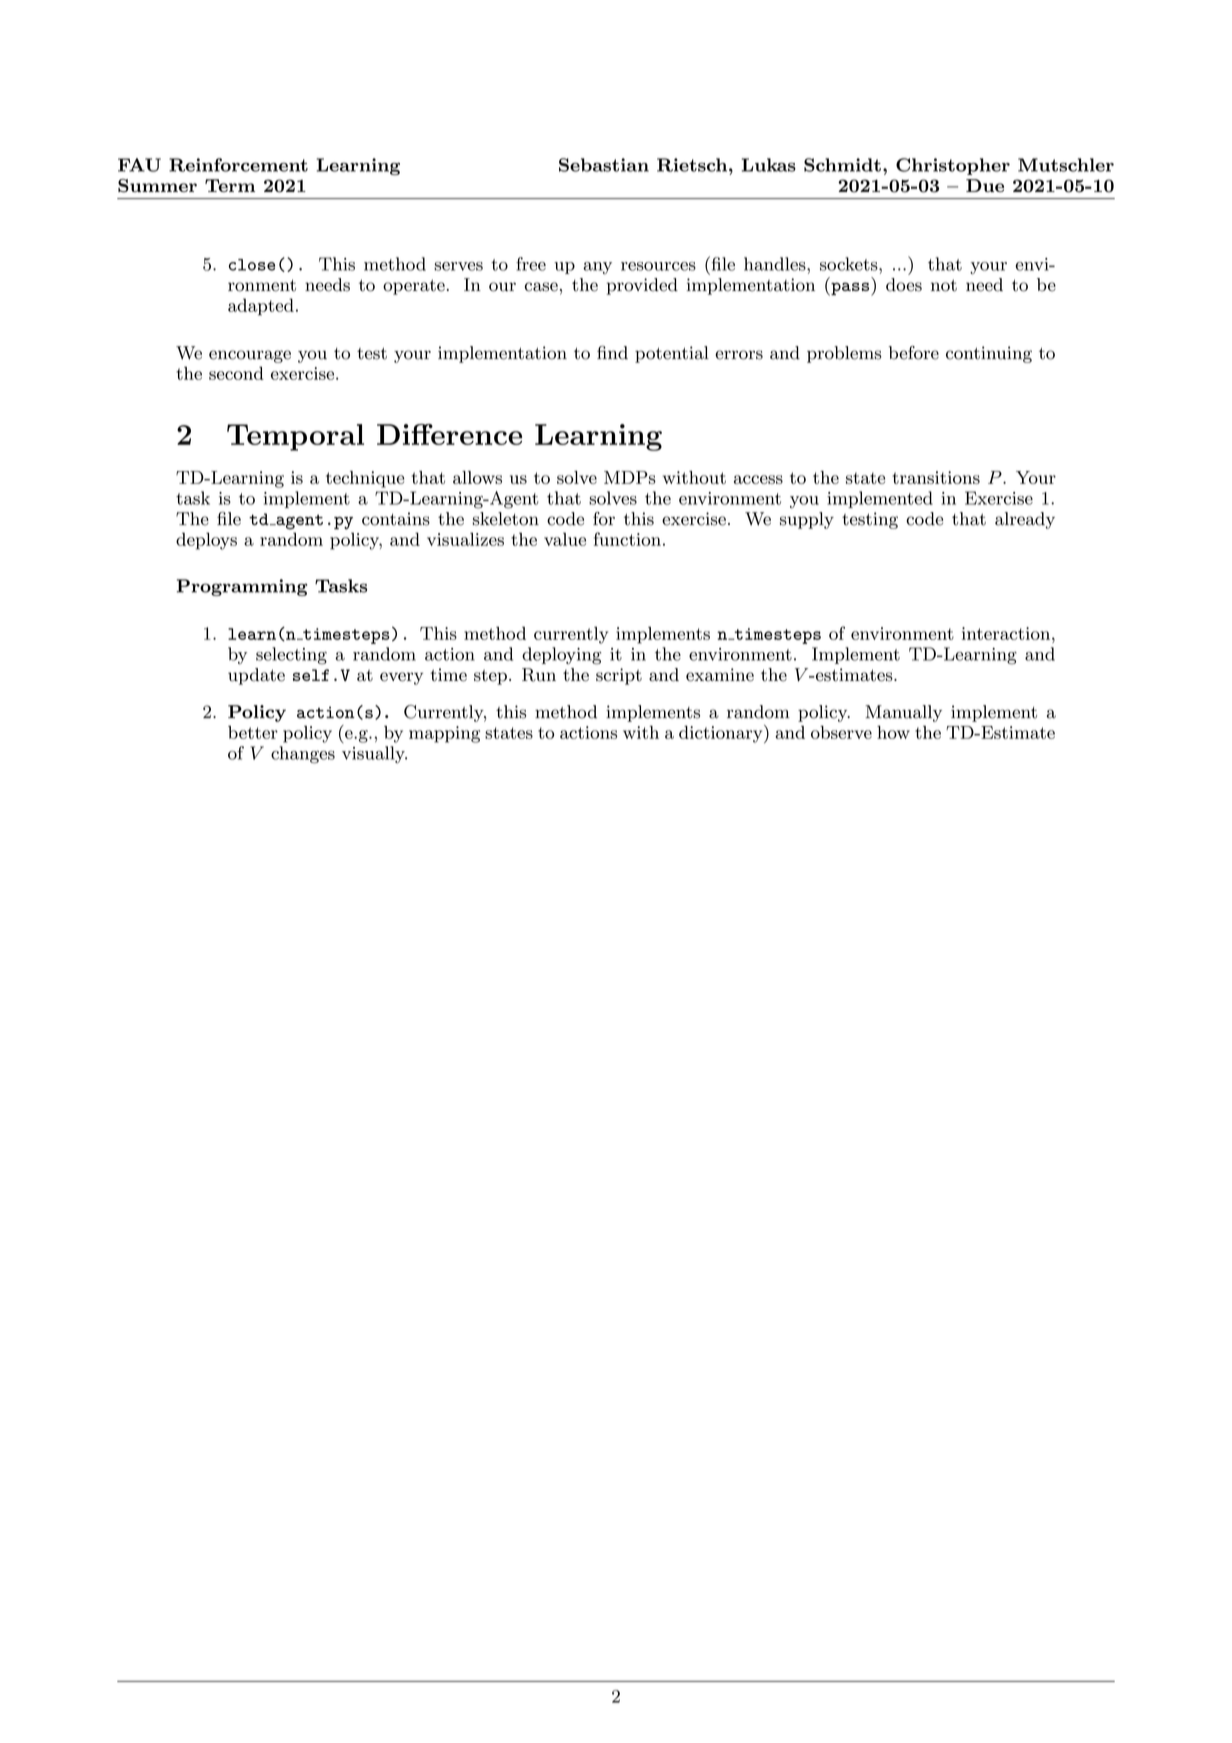 Image resolution: width=1232 pixels, height=1743 pixels. What do you see at coordinates (477, 477) in the screenshot?
I see `allows` at bounding box center [477, 477].
